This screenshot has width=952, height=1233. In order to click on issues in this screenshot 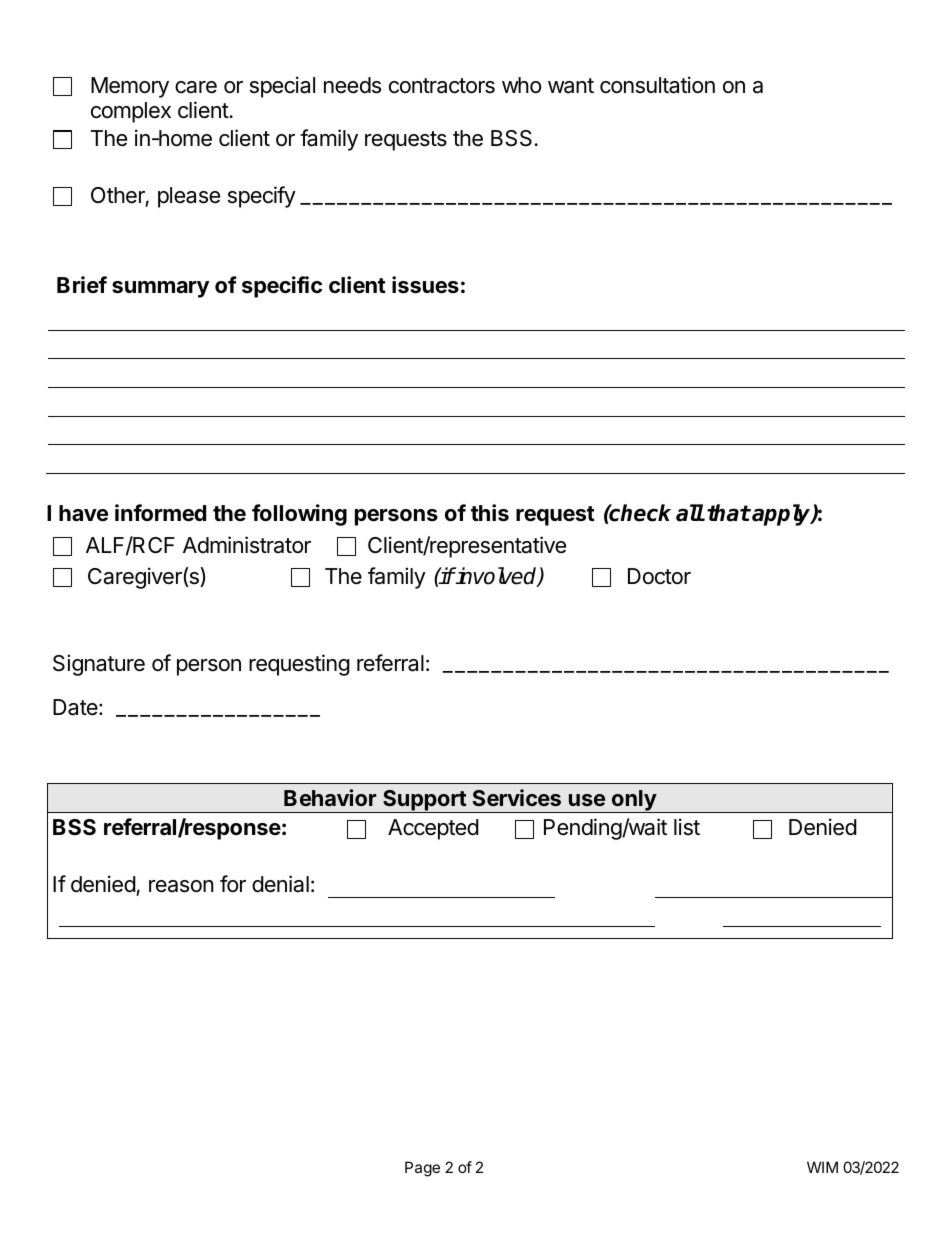, I will do `click(425, 285)`.
